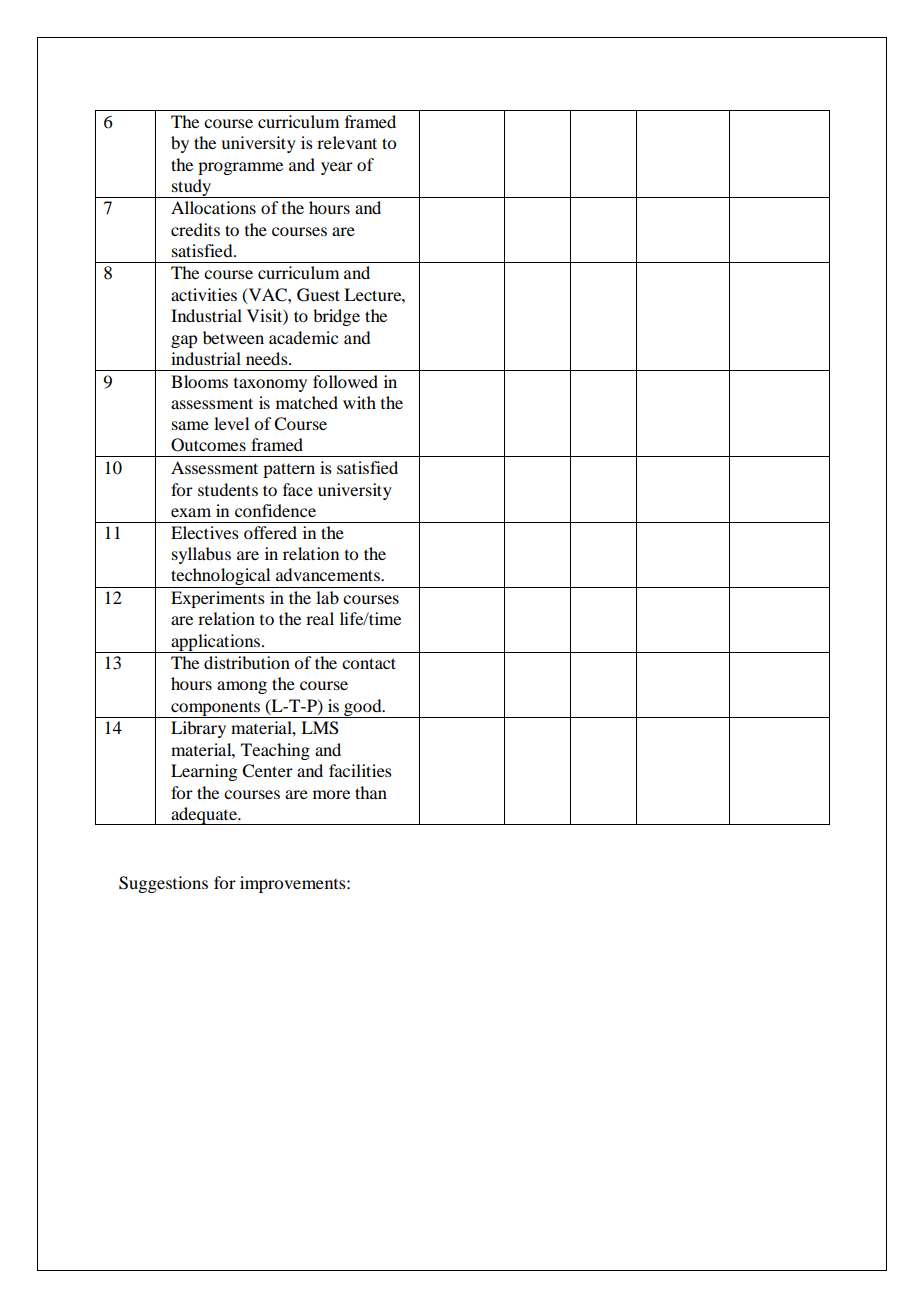 The width and height of the document is (924, 1308). Describe the element at coordinates (294, 884) in the document. I see `improvements` at that location.
